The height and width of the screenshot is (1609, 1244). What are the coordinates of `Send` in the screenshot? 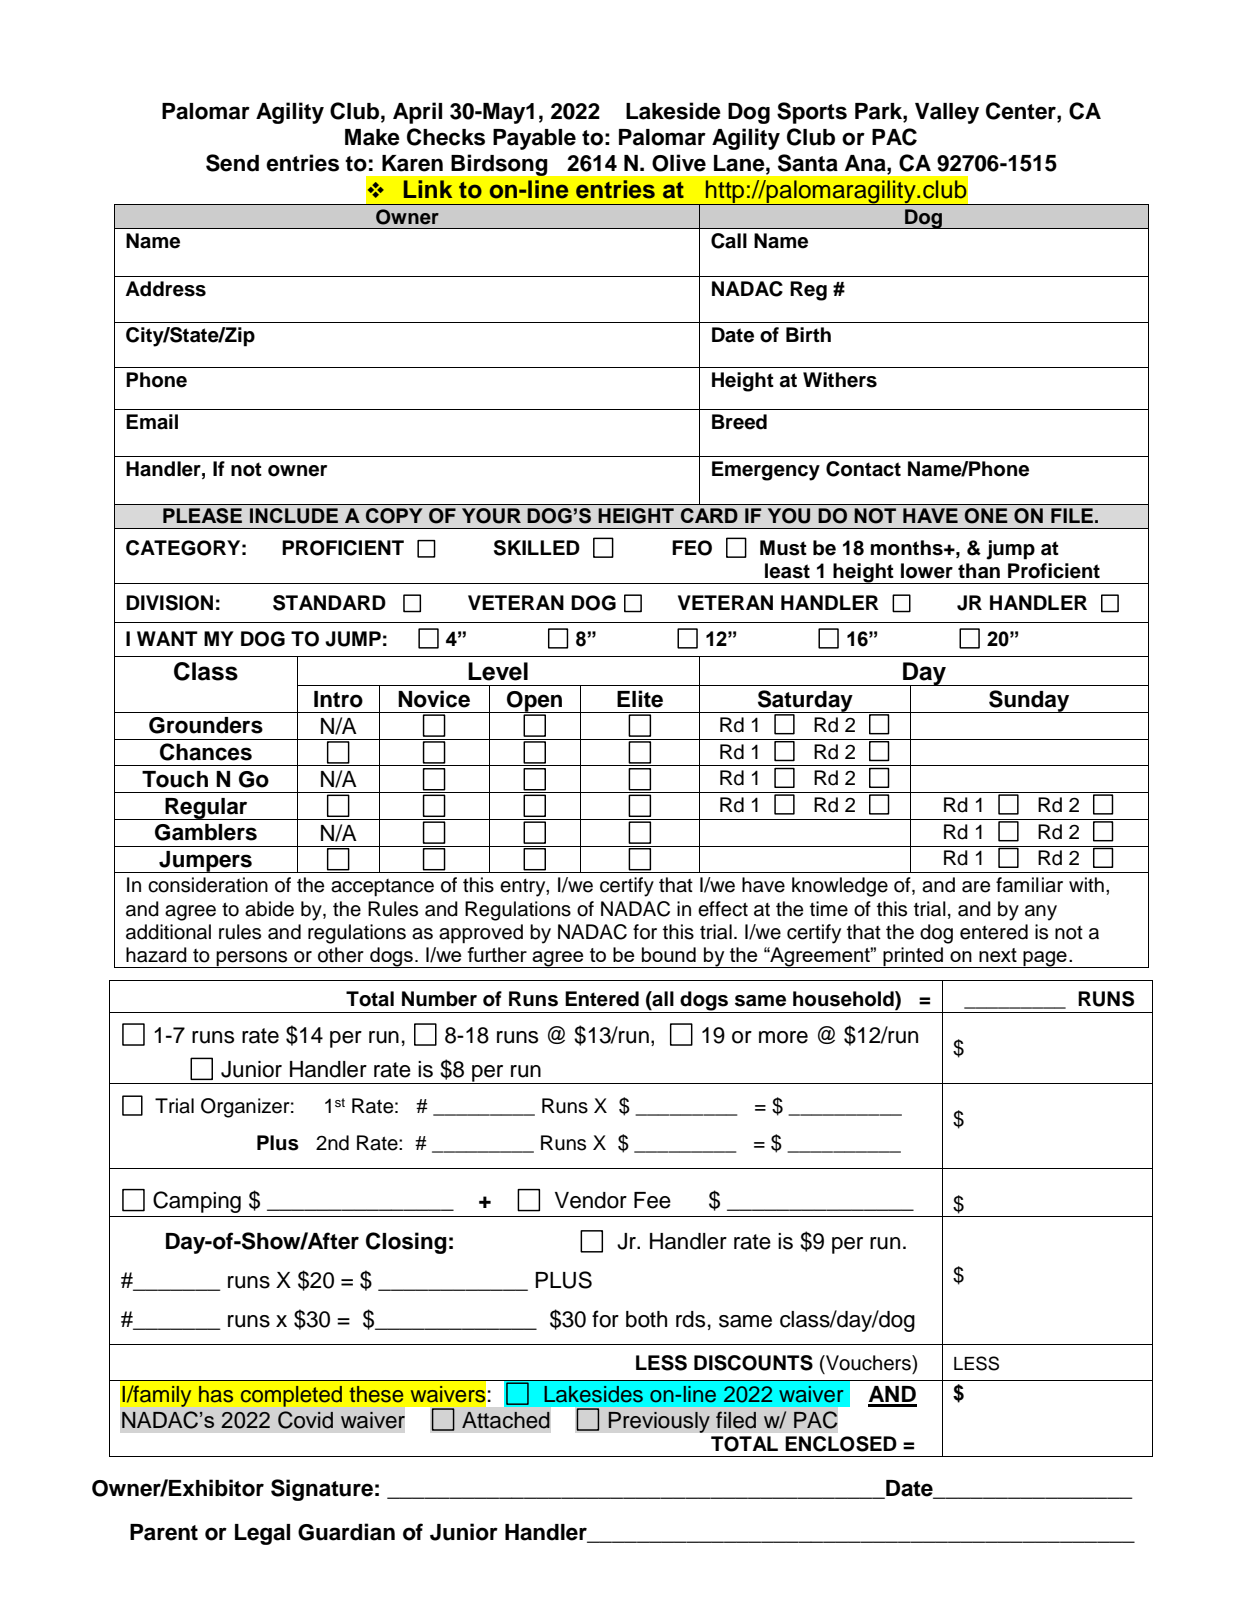 It's located at (232, 163).
